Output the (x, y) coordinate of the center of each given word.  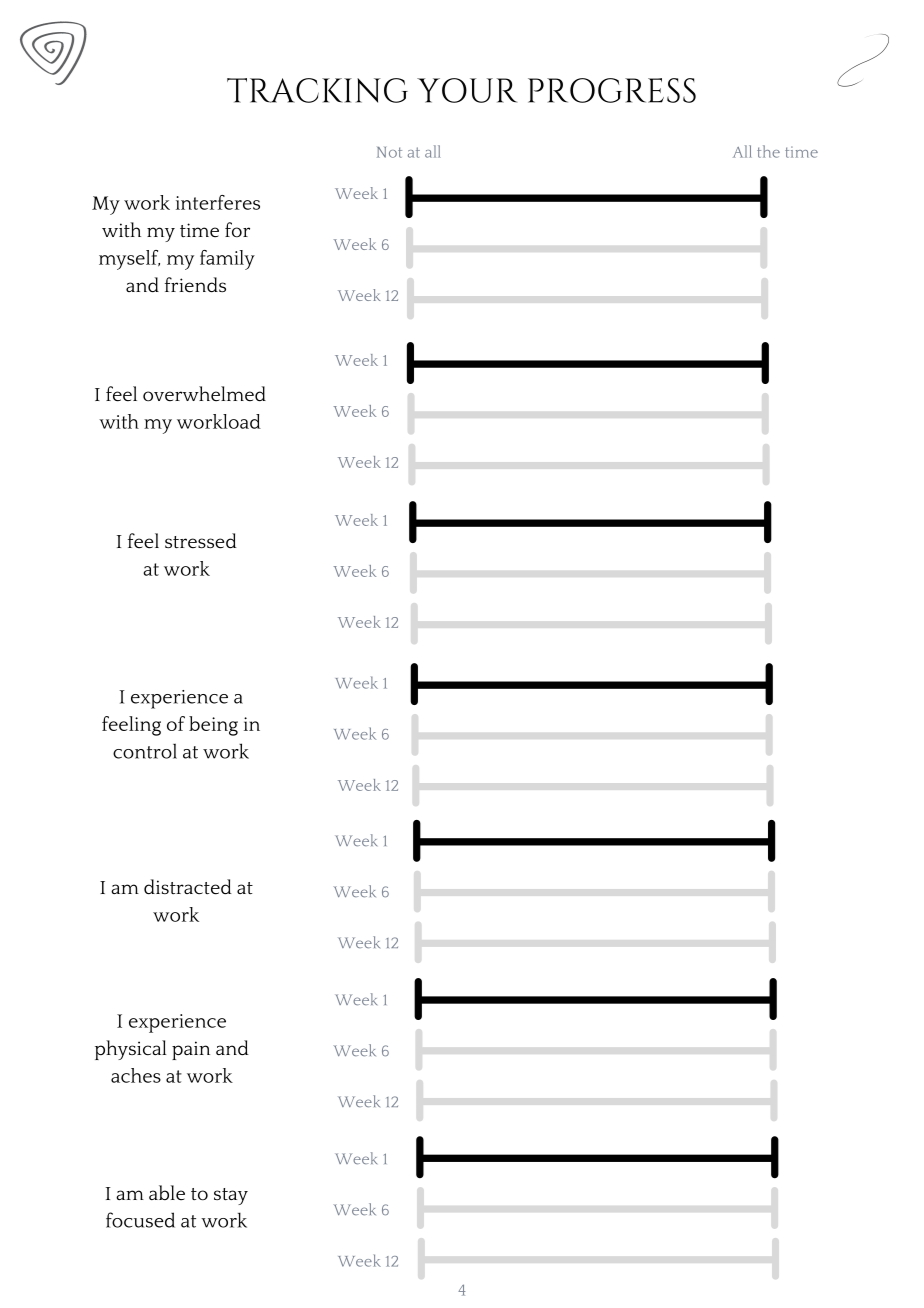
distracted (188, 887)
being (213, 726)
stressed (201, 541)
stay (231, 1196)
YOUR (467, 90)
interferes (218, 202)
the (768, 151)
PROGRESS (612, 90)
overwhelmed (204, 394)
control (145, 751)
